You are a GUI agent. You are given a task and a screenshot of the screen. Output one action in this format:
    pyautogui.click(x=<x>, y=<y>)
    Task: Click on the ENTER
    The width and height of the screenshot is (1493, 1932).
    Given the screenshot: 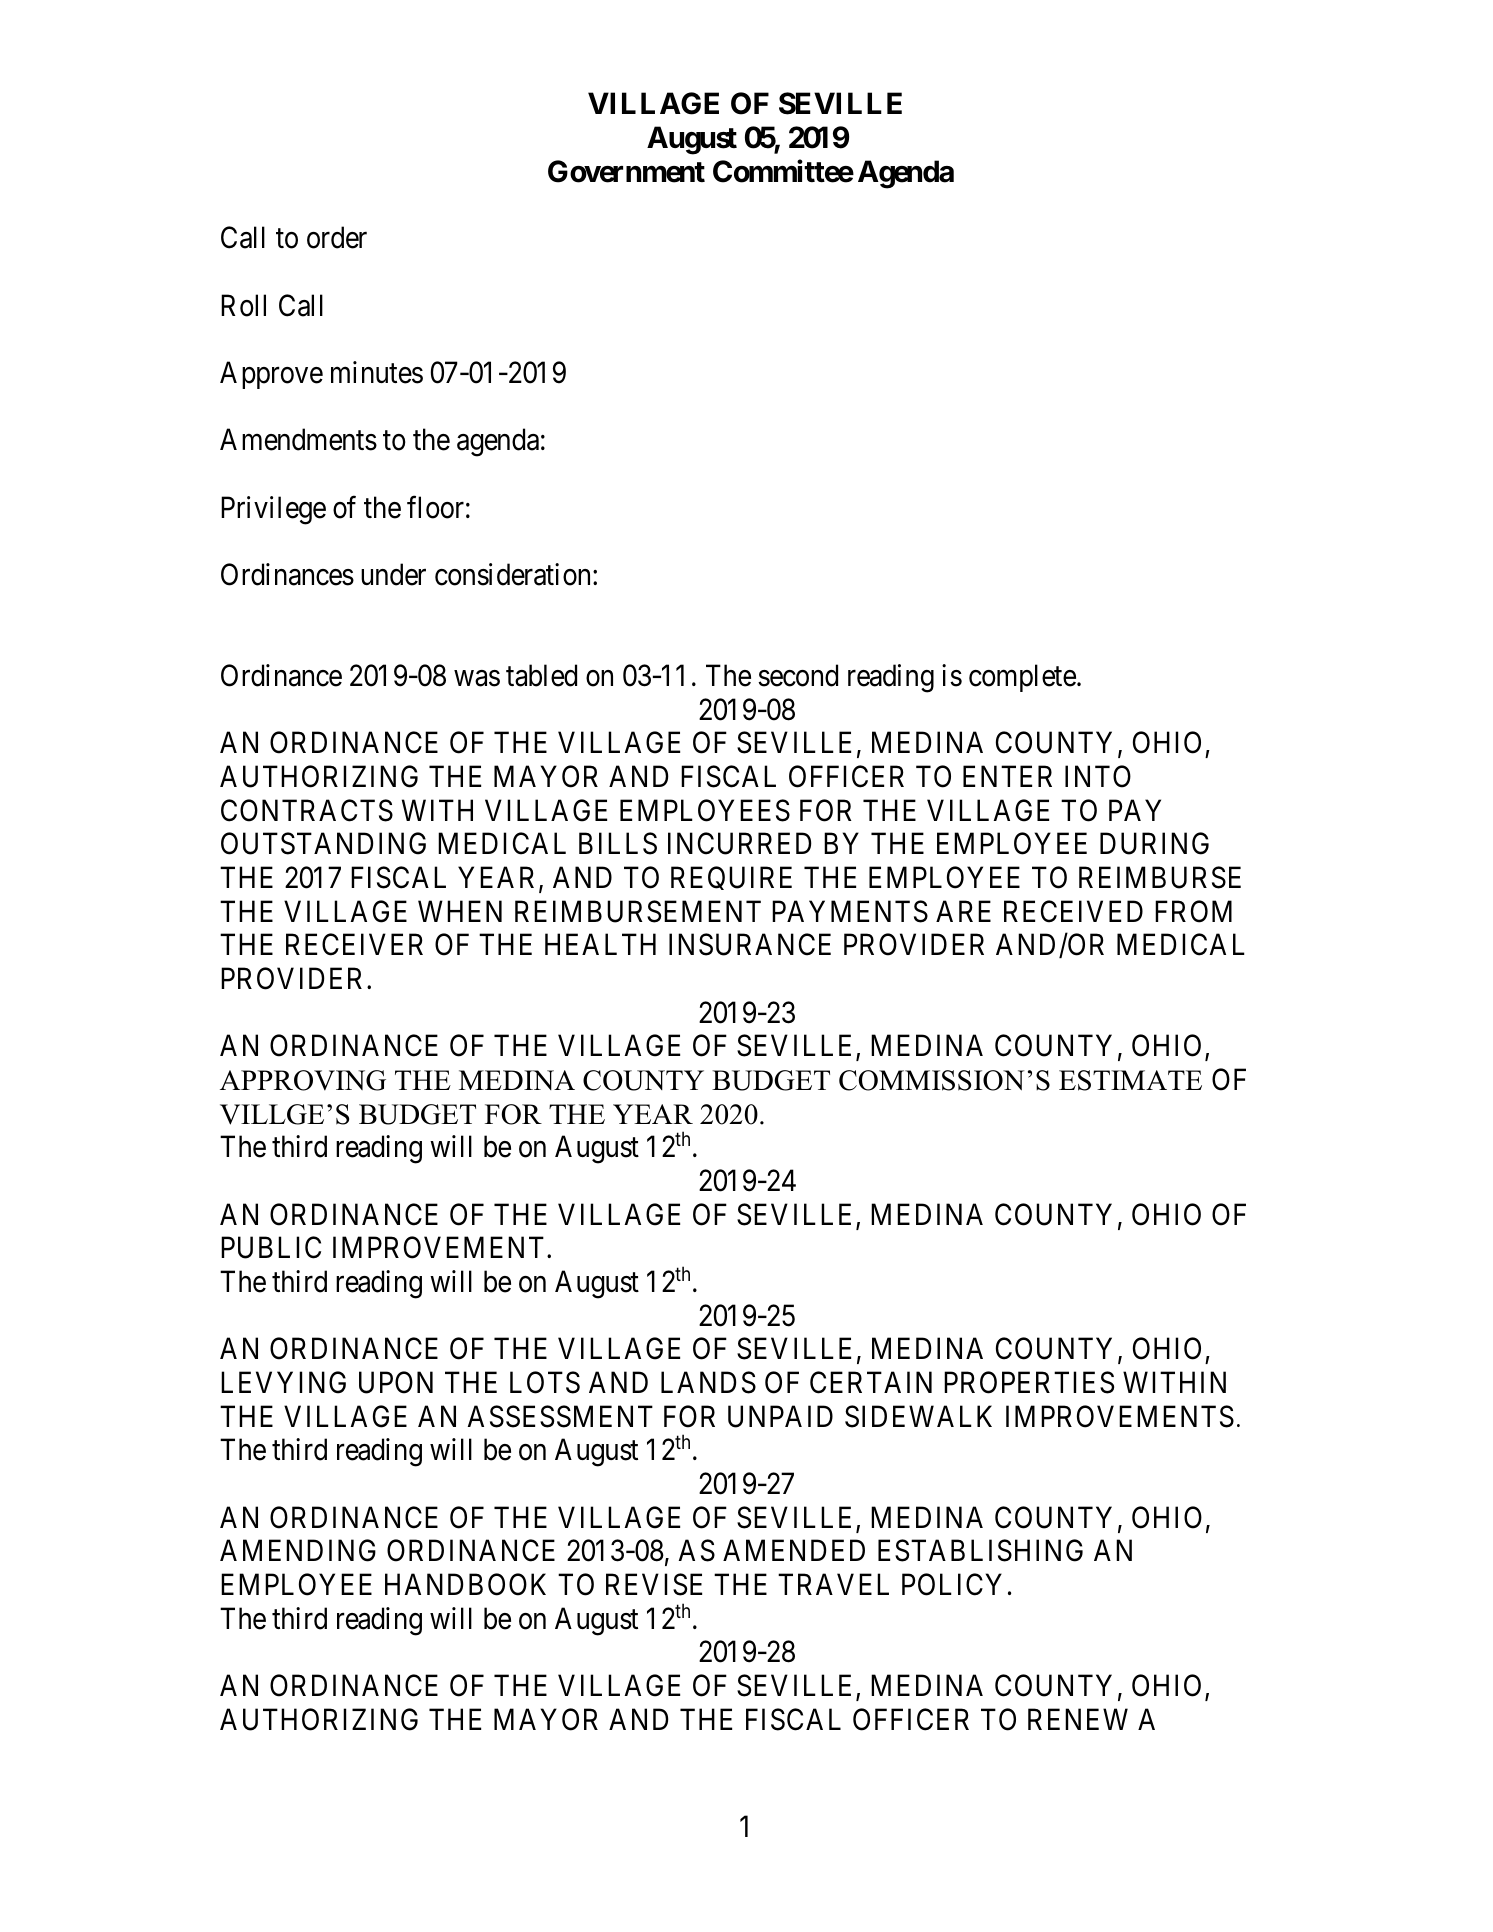 What is the action you would take?
    pyautogui.click(x=1007, y=776)
